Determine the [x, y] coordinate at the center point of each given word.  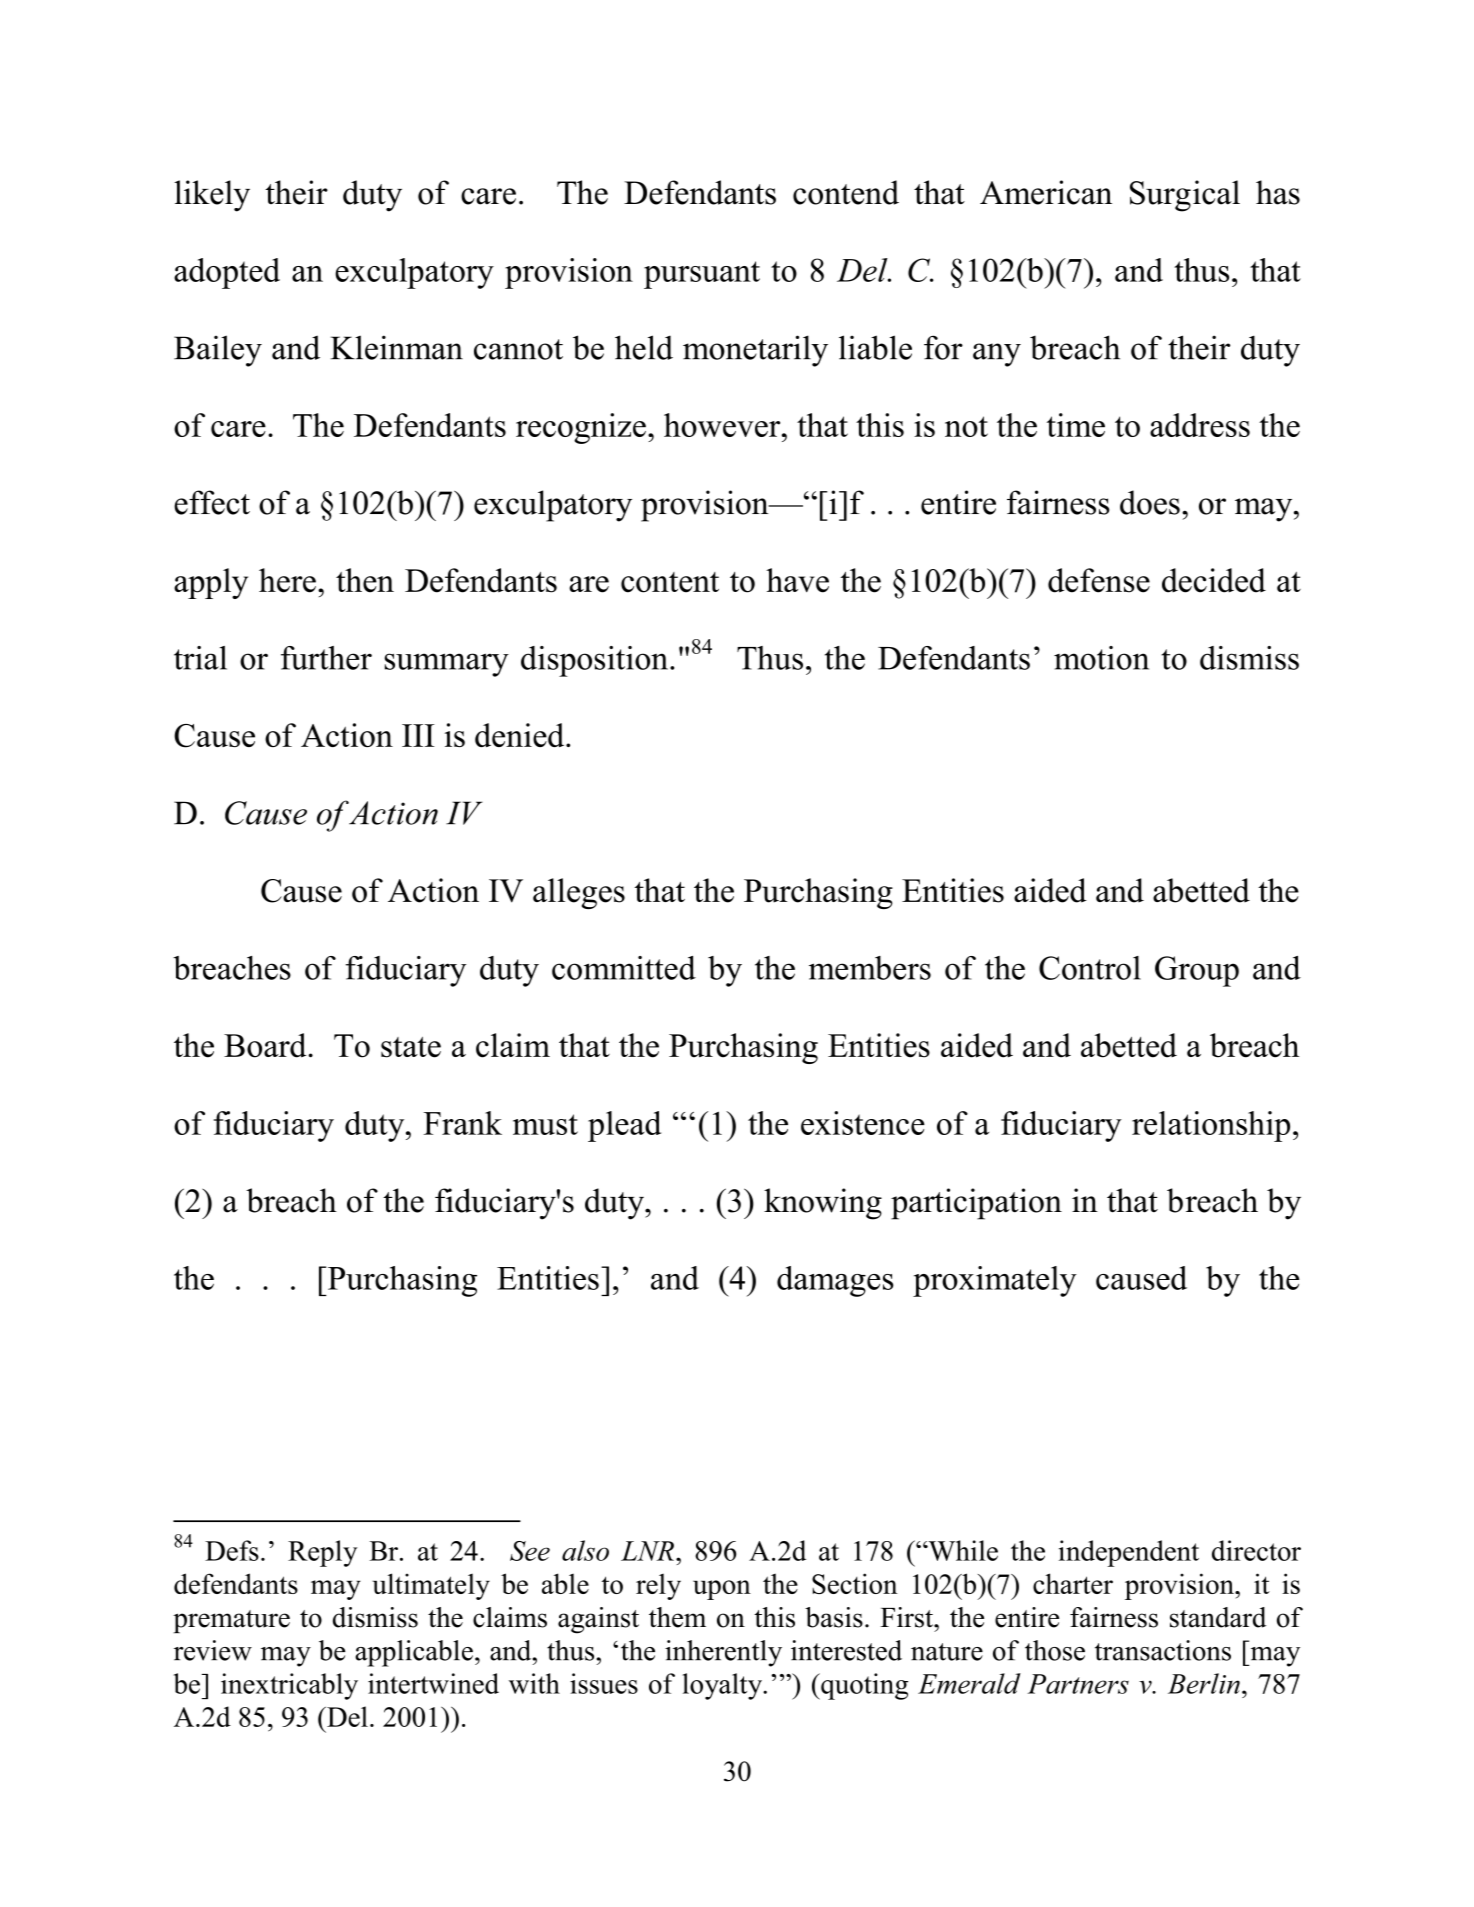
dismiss [375, 1617]
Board [266, 1045]
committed [624, 968]
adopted [227, 273]
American [1046, 192]
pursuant [702, 275]
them [677, 1617]
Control [1090, 968]
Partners [1078, 1684]
